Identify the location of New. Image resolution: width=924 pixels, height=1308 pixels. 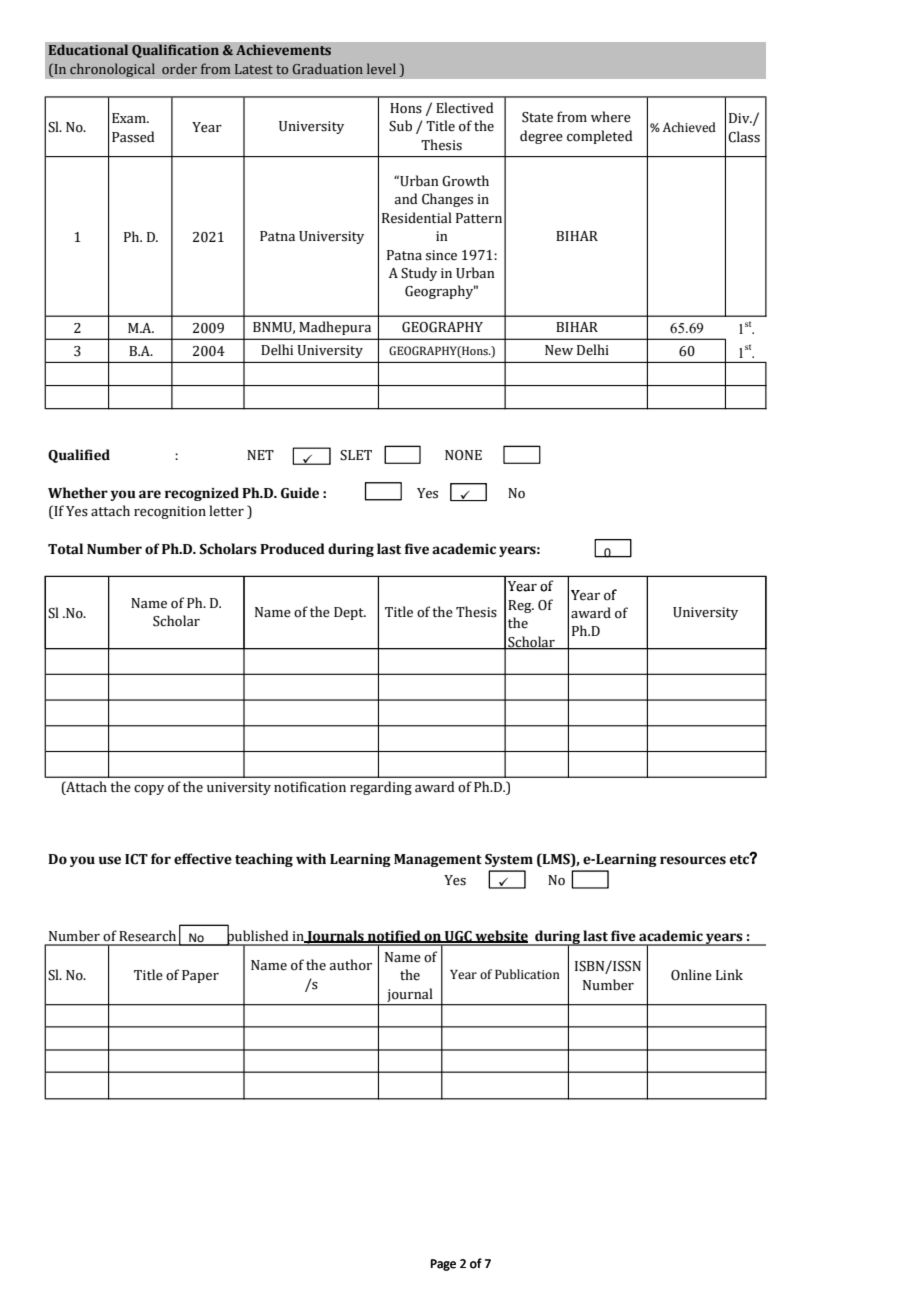
(559, 350).
